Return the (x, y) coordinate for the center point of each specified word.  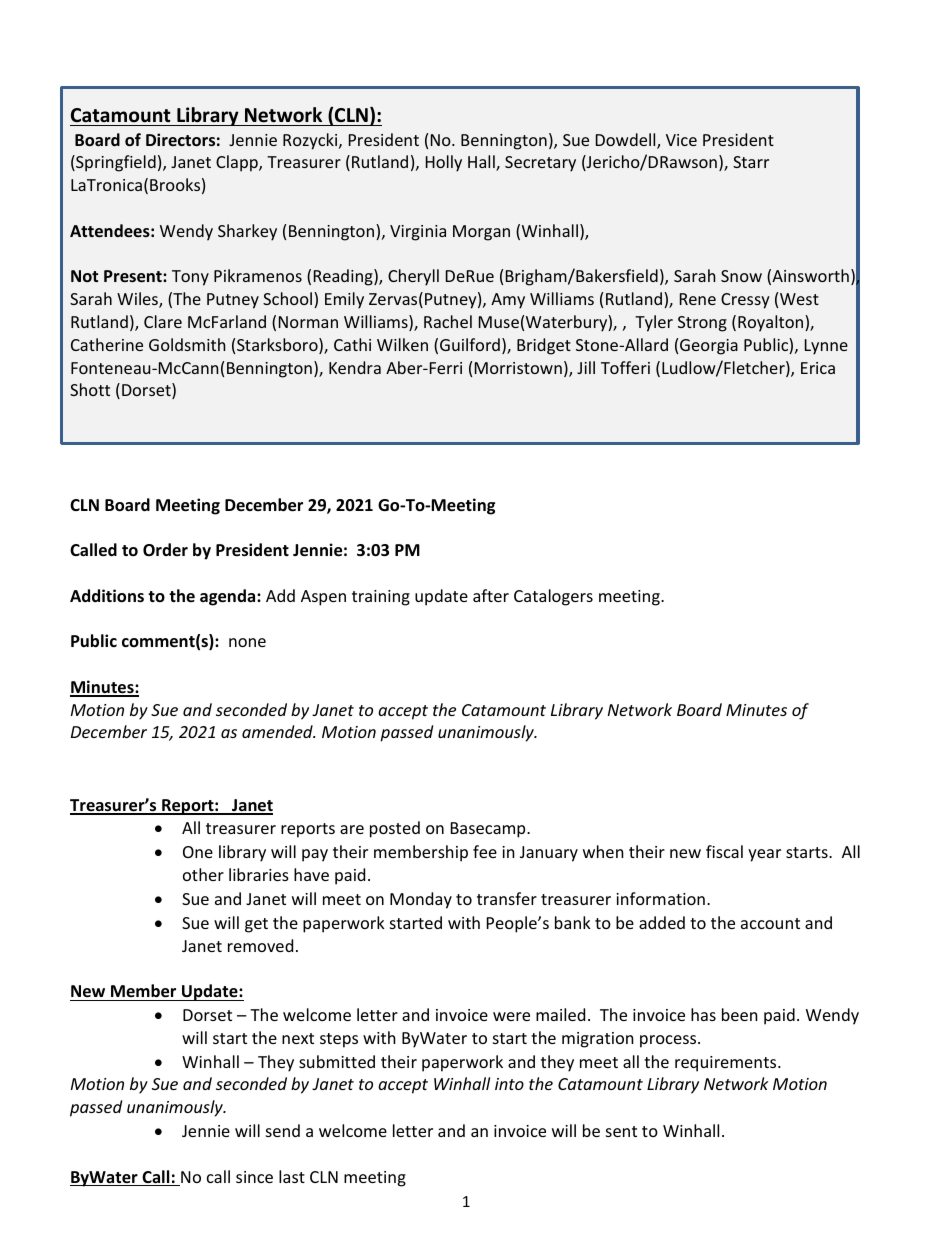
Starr (751, 162)
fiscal (724, 851)
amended (278, 731)
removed (260, 945)
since (254, 1177)
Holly (444, 163)
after (491, 595)
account (770, 923)
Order (165, 549)
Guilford (470, 344)
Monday (421, 900)
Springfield (115, 163)
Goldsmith (187, 344)
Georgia (709, 347)
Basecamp (489, 830)
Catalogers (553, 597)
